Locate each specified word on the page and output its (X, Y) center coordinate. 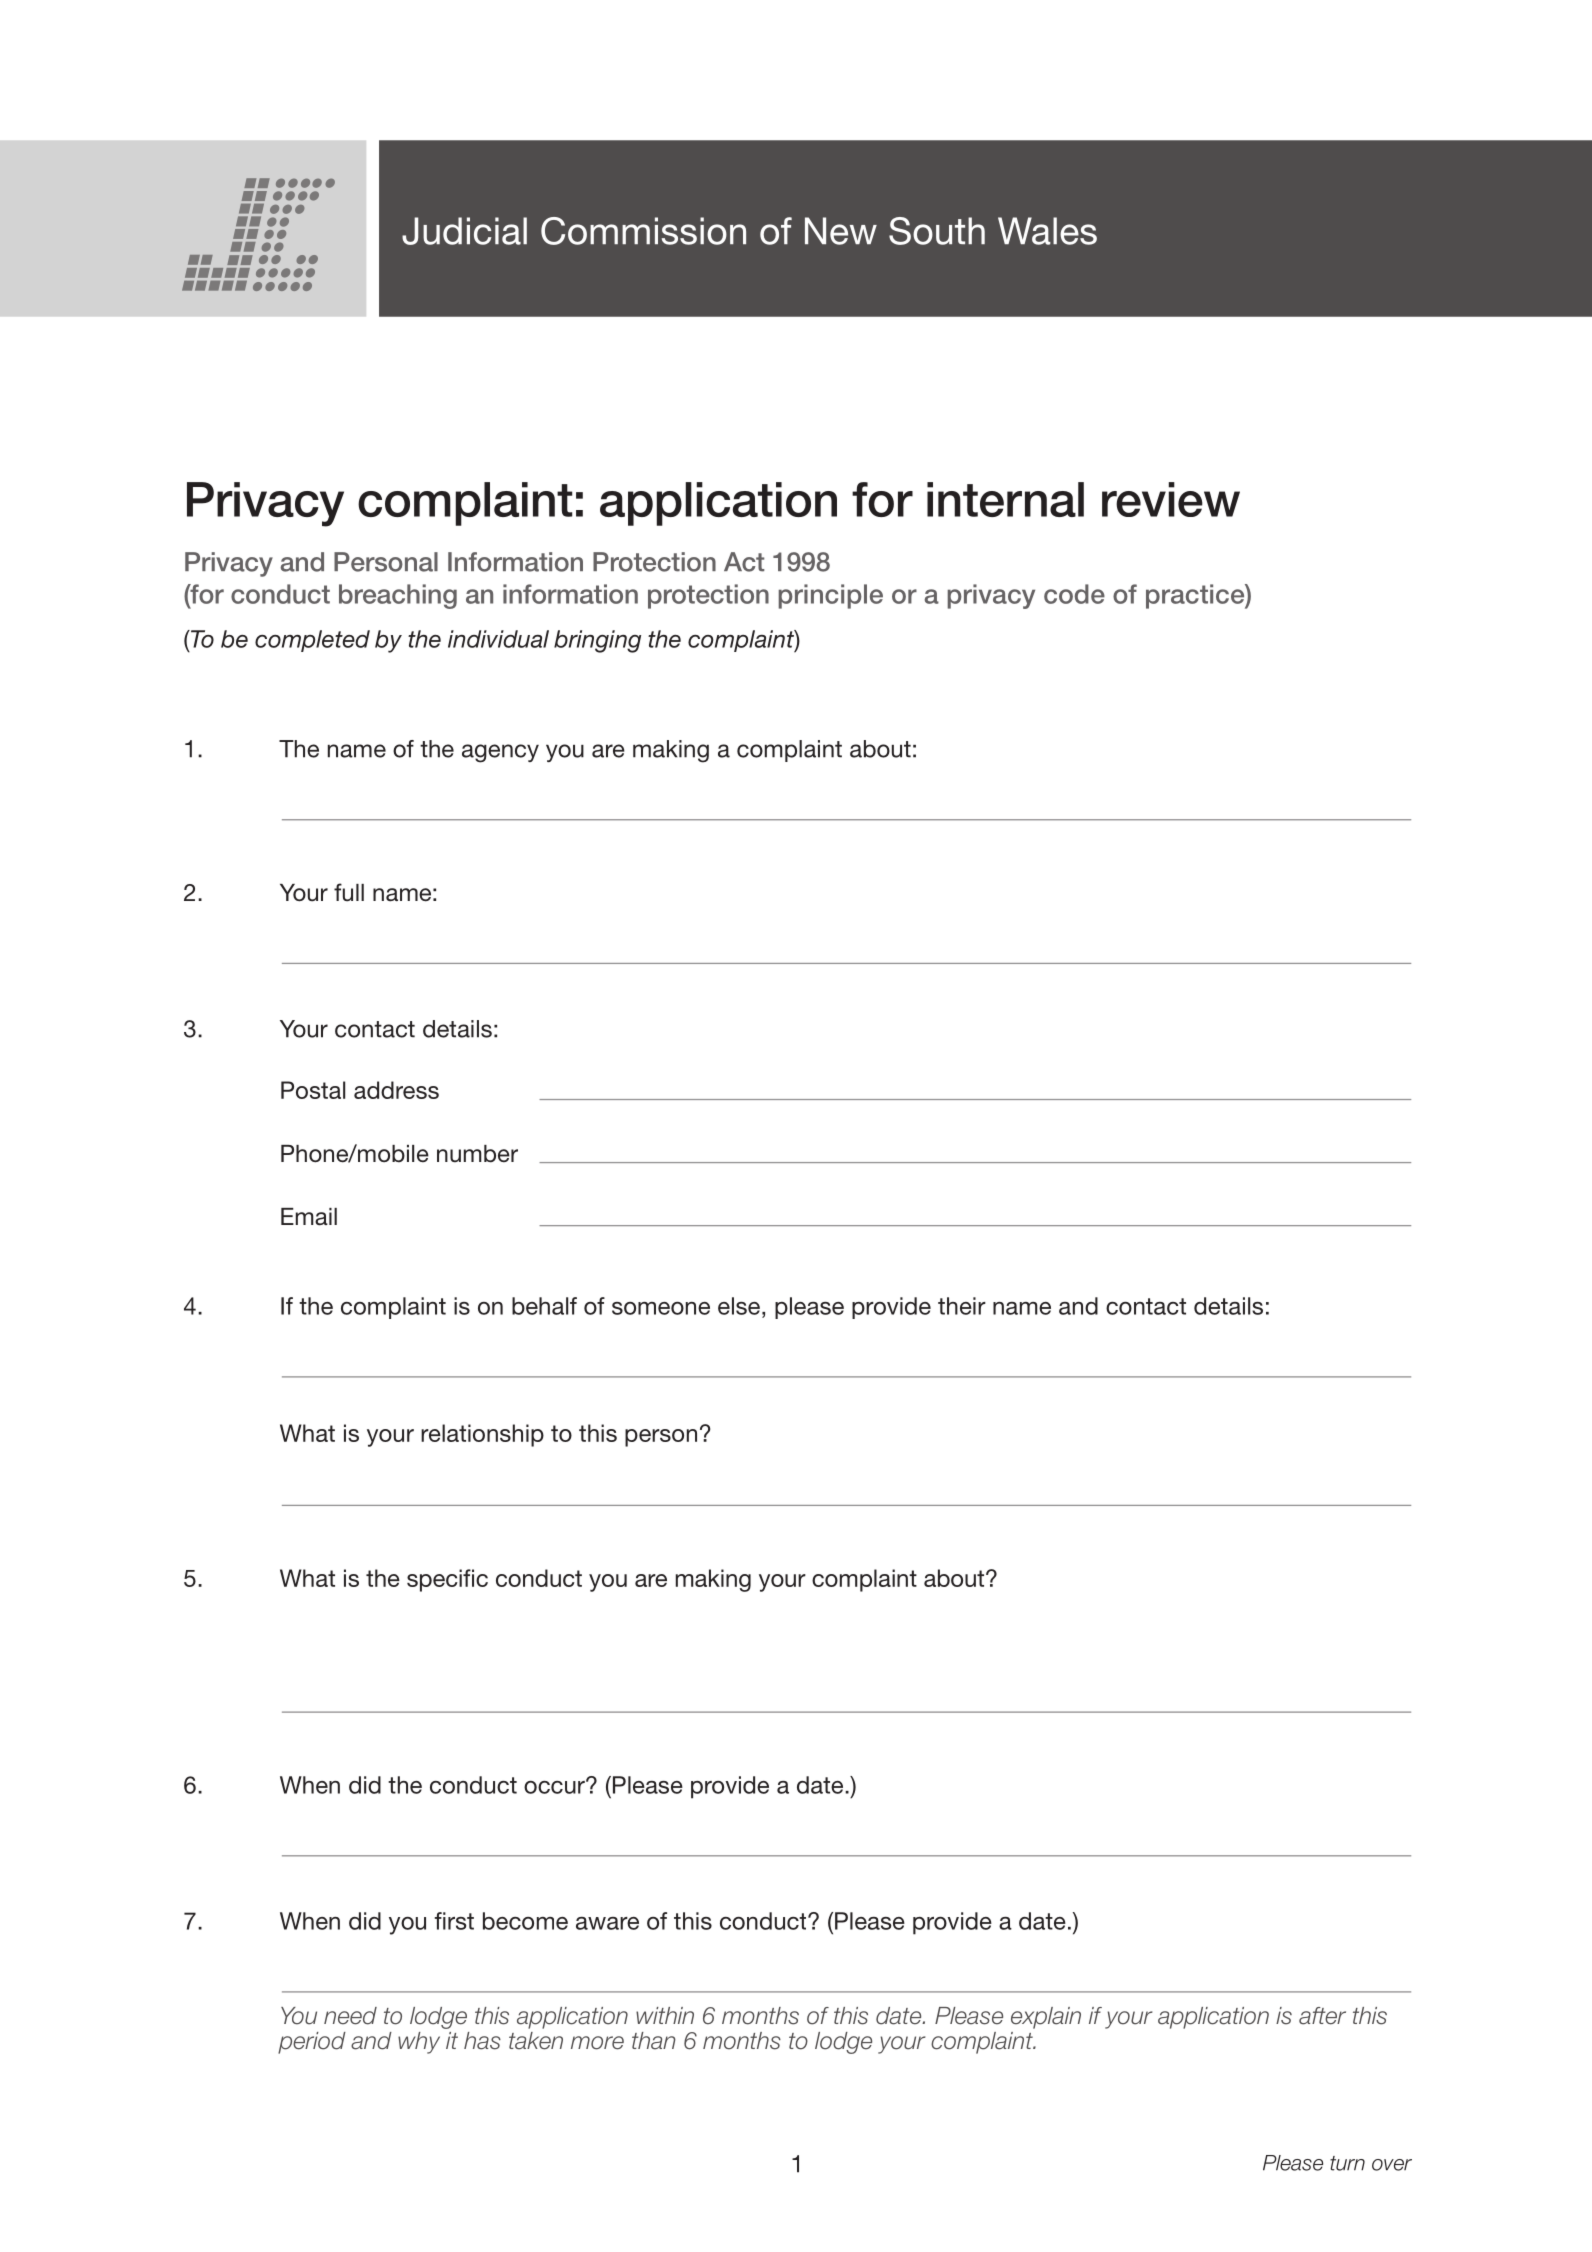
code (1074, 594)
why (419, 2043)
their (962, 1306)
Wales (1047, 231)
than (654, 2041)
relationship (482, 1435)
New (841, 231)
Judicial (464, 231)
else (740, 1306)
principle (830, 596)
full (349, 892)
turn (1347, 2163)
